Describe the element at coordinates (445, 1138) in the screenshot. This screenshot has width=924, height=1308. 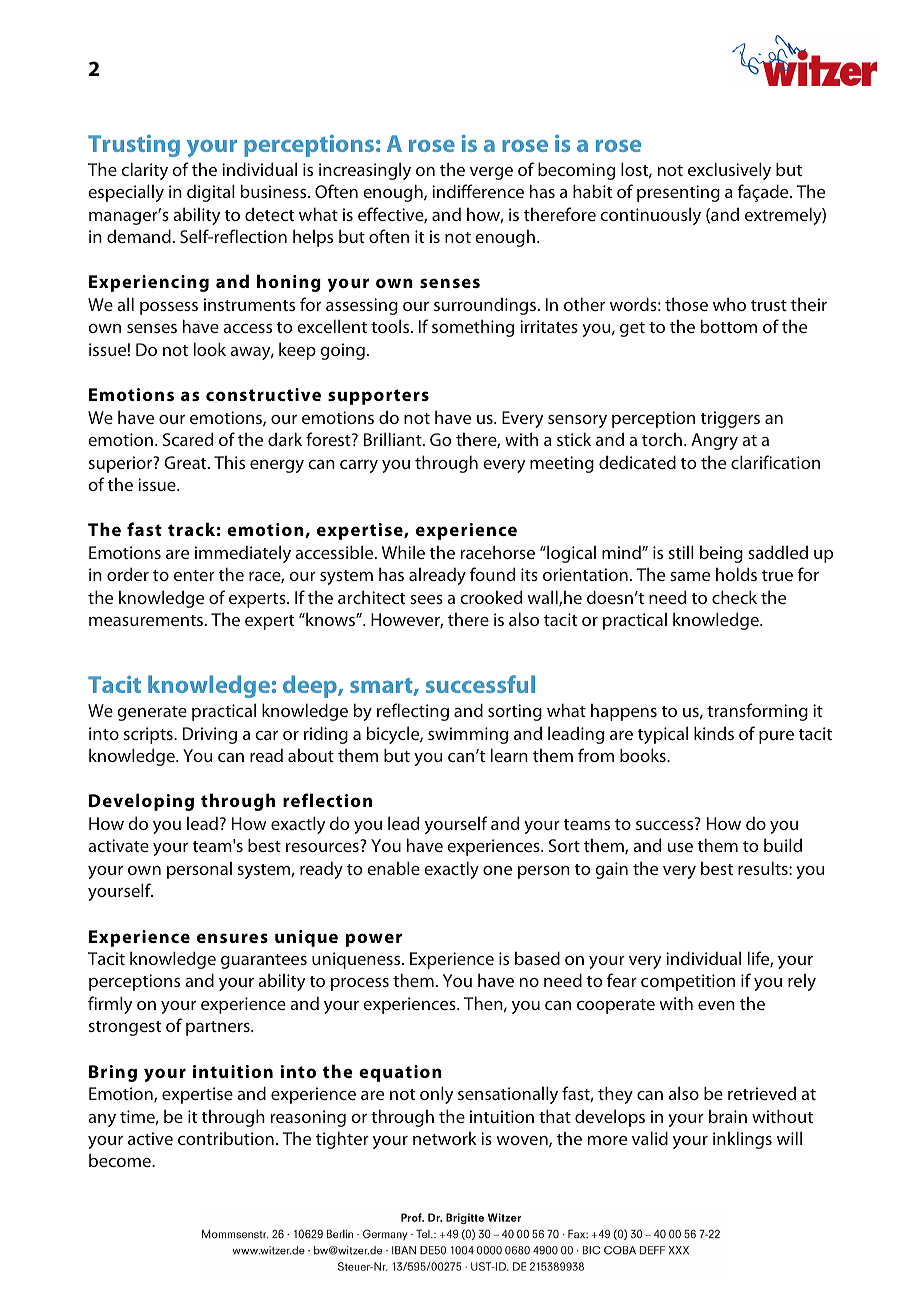
I see `network` at that location.
